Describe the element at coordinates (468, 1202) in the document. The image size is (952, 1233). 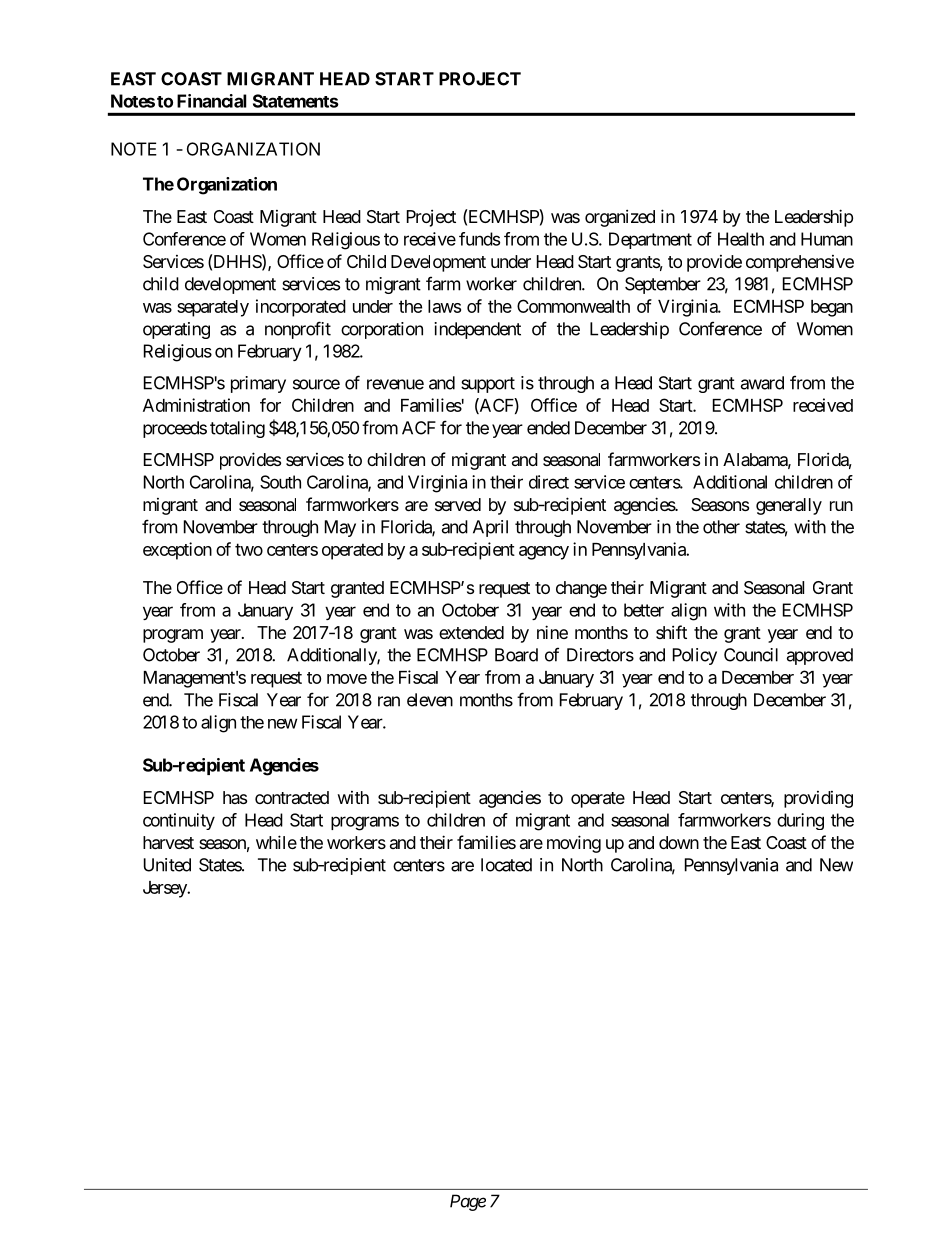
I see `Page` at that location.
